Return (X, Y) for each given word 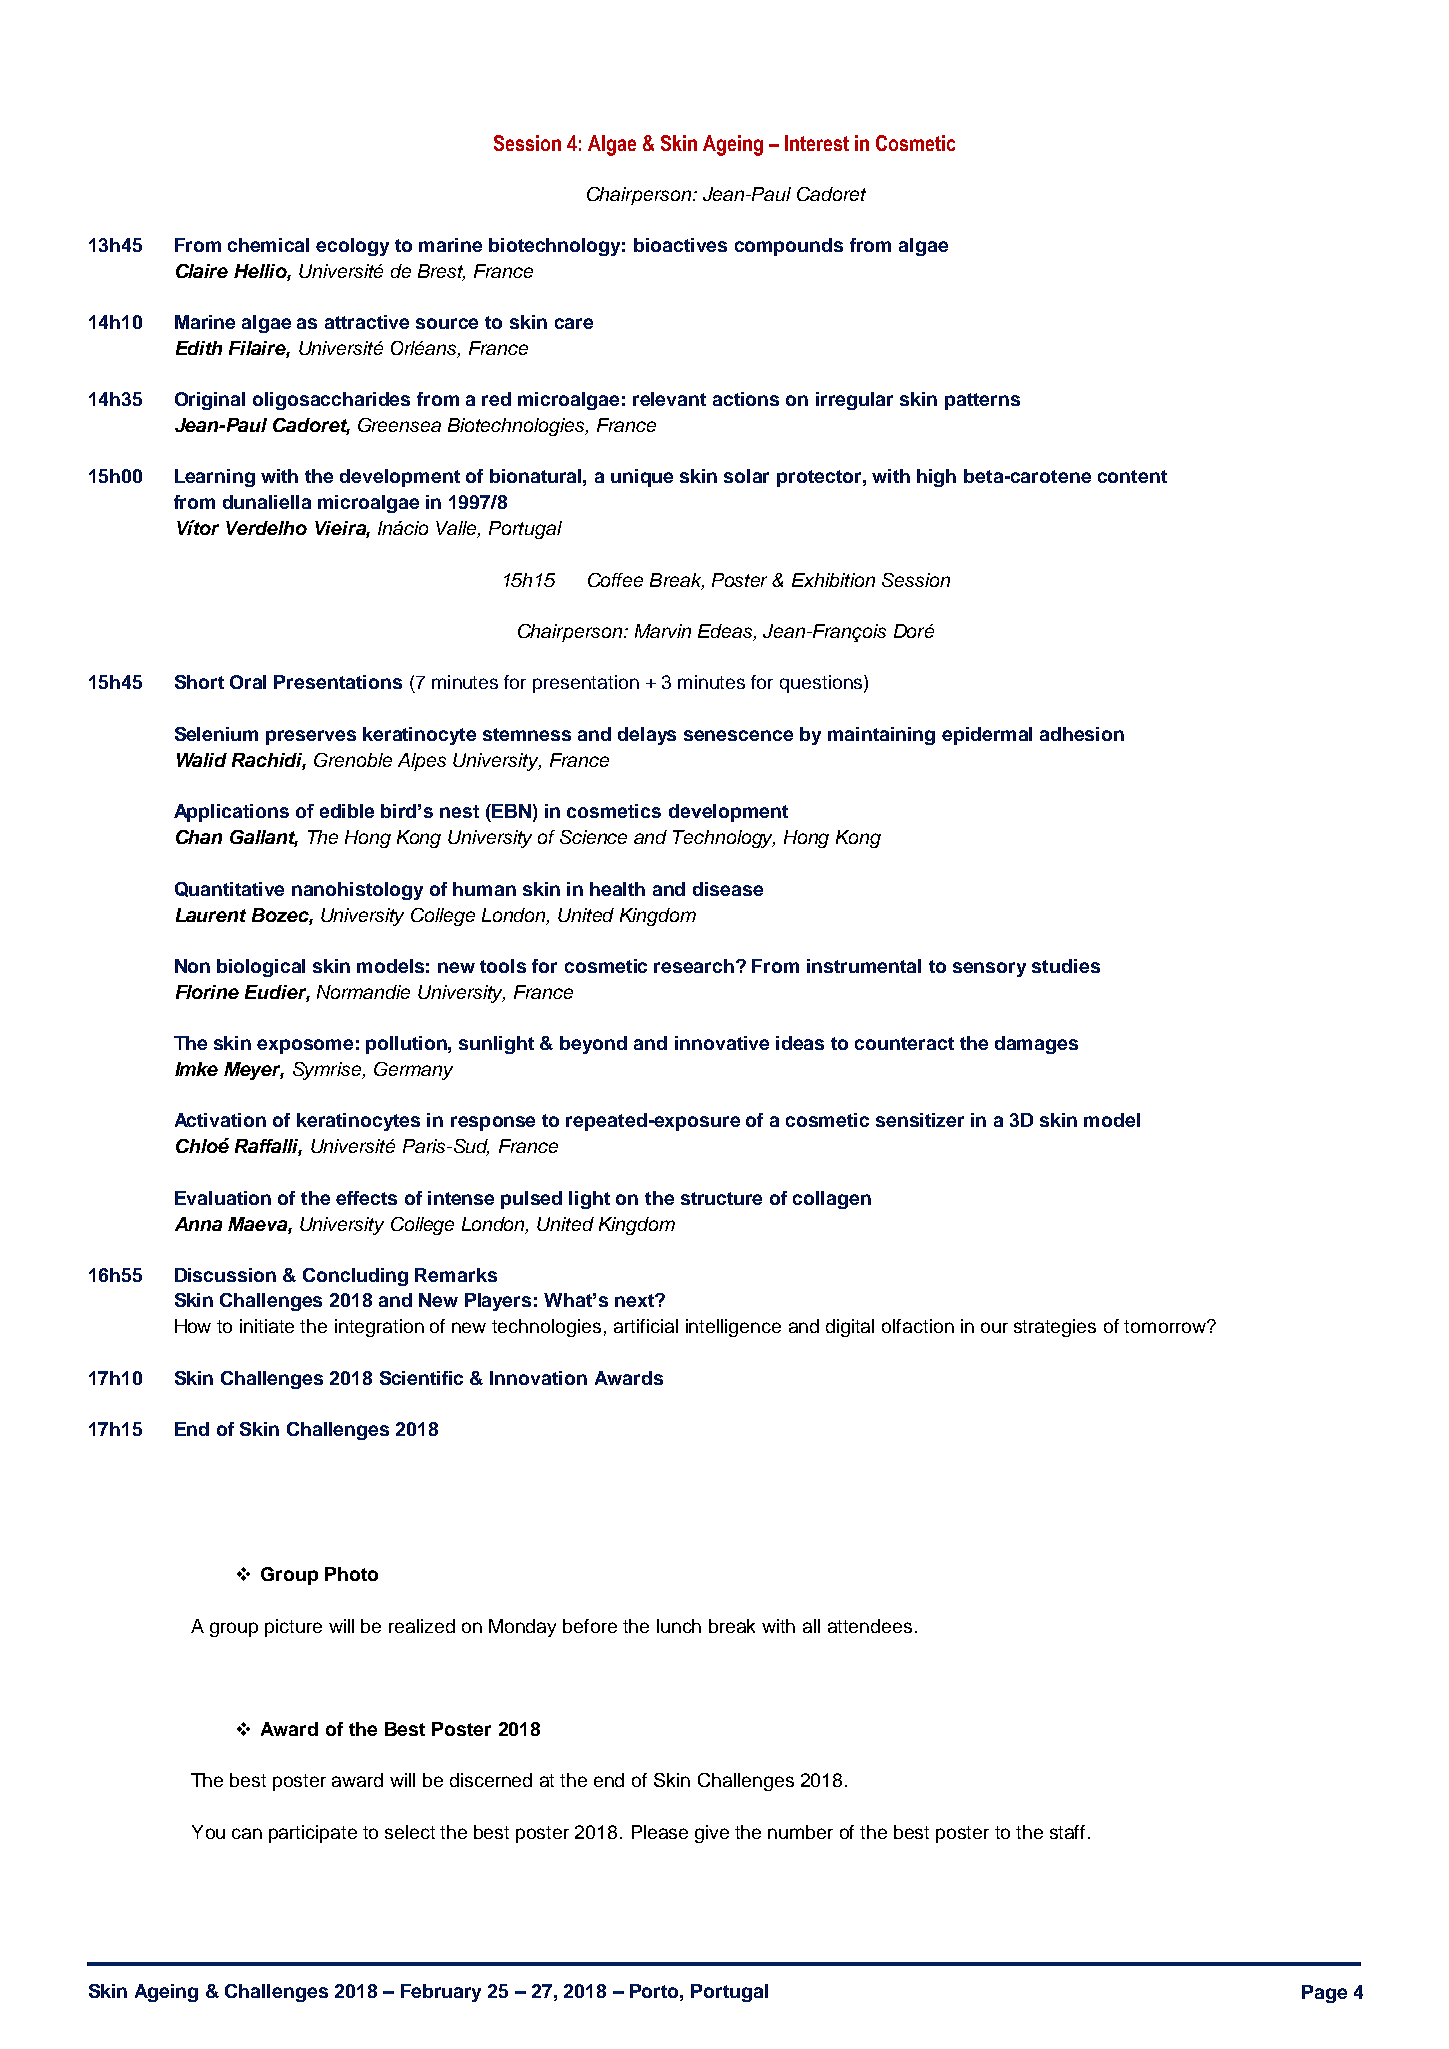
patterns (982, 401)
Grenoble (353, 760)
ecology (352, 247)
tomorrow (1166, 1326)
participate (313, 1834)
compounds (789, 247)
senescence (738, 735)
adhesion (1082, 734)
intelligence (733, 1328)
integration (379, 1328)
